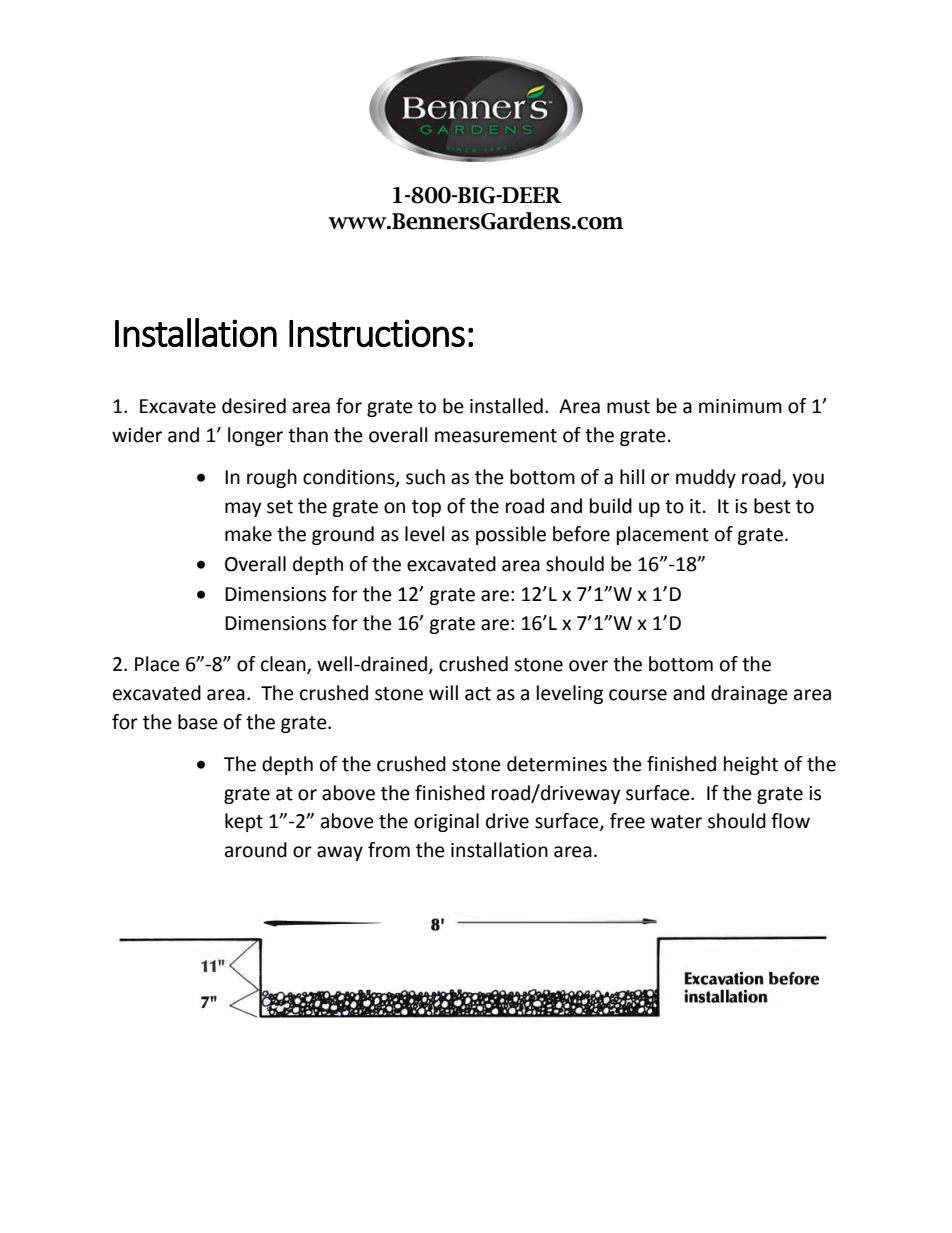 Image resolution: width=952 pixels, height=1233 pixels. I want to click on best, so click(772, 506).
